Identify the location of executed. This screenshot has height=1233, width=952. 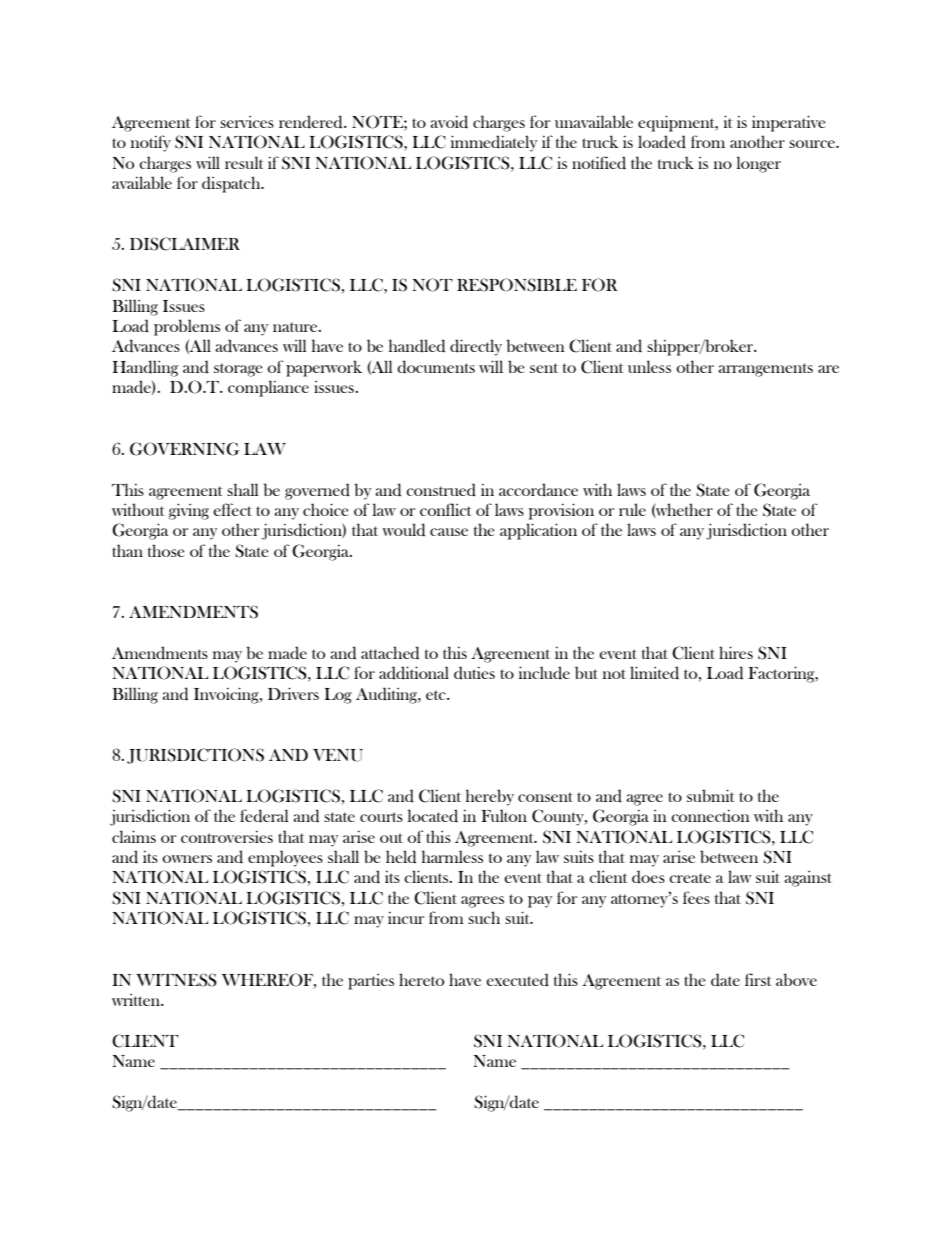
(517, 980).
